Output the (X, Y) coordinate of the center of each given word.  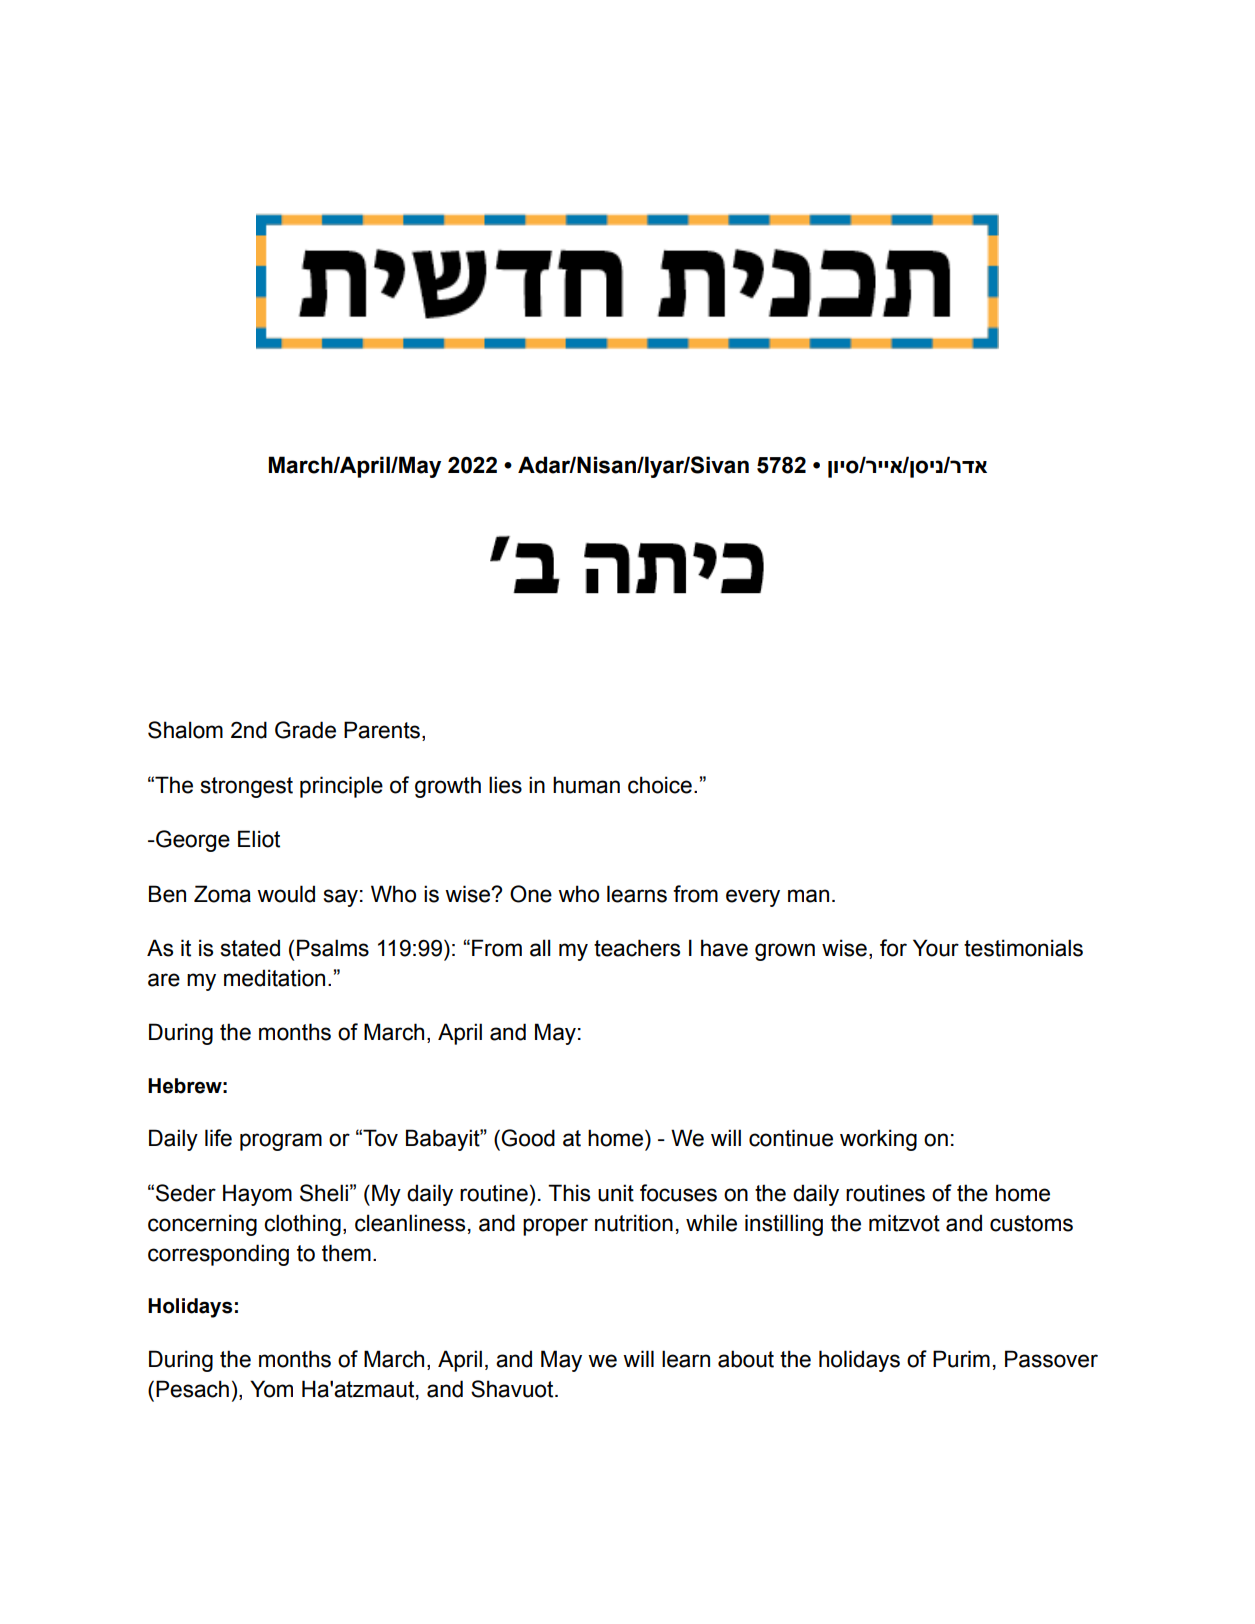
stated (250, 948)
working (878, 1140)
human (586, 785)
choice (660, 785)
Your (936, 948)
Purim (961, 1359)
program (281, 1142)
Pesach (192, 1389)
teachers (637, 948)
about (746, 1359)
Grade (305, 730)
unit (616, 1193)
